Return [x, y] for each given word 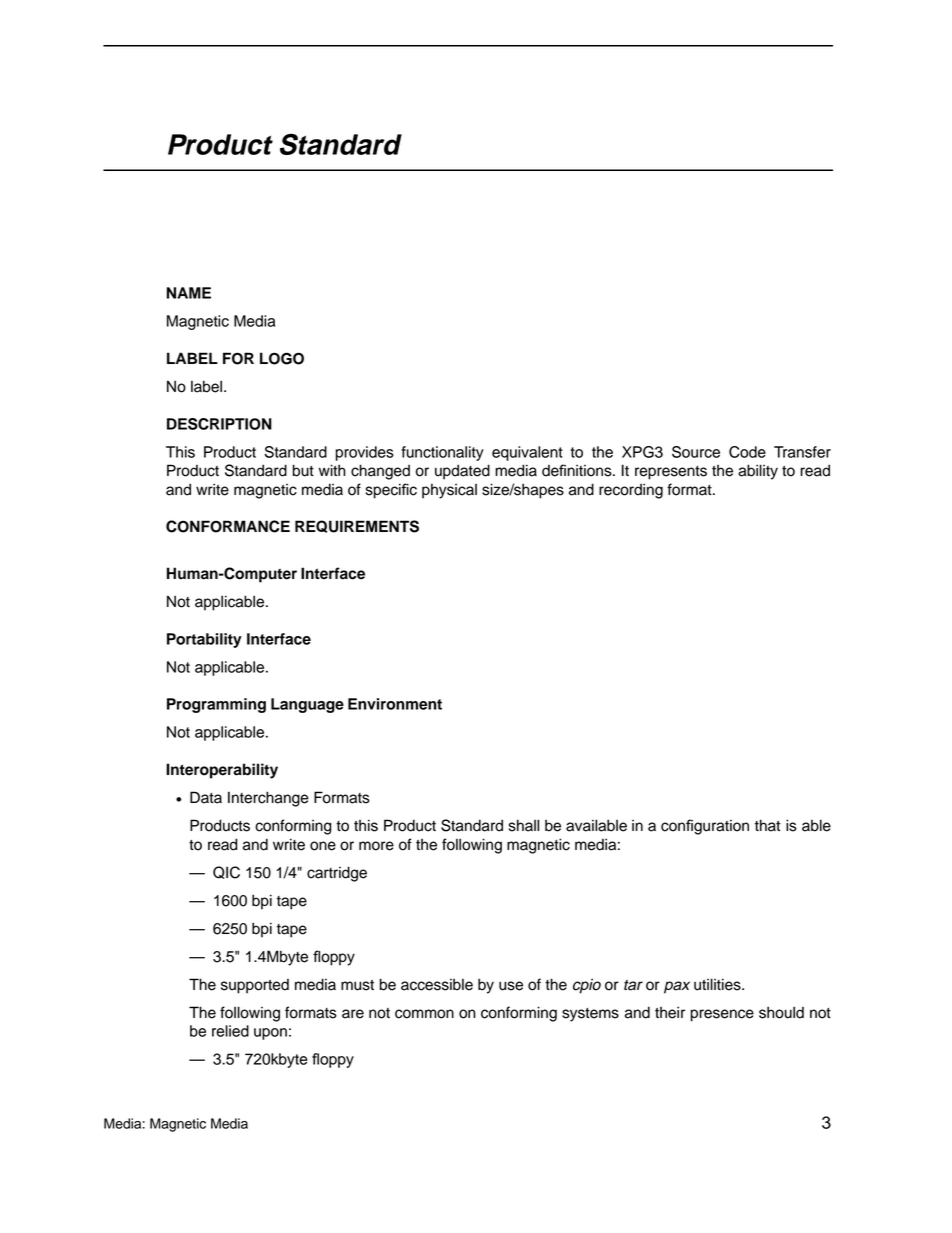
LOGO [282, 358]
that [767, 825]
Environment [395, 704]
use [511, 986]
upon [270, 1034]
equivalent [527, 453]
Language [307, 705]
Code [747, 452]
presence [722, 1015]
